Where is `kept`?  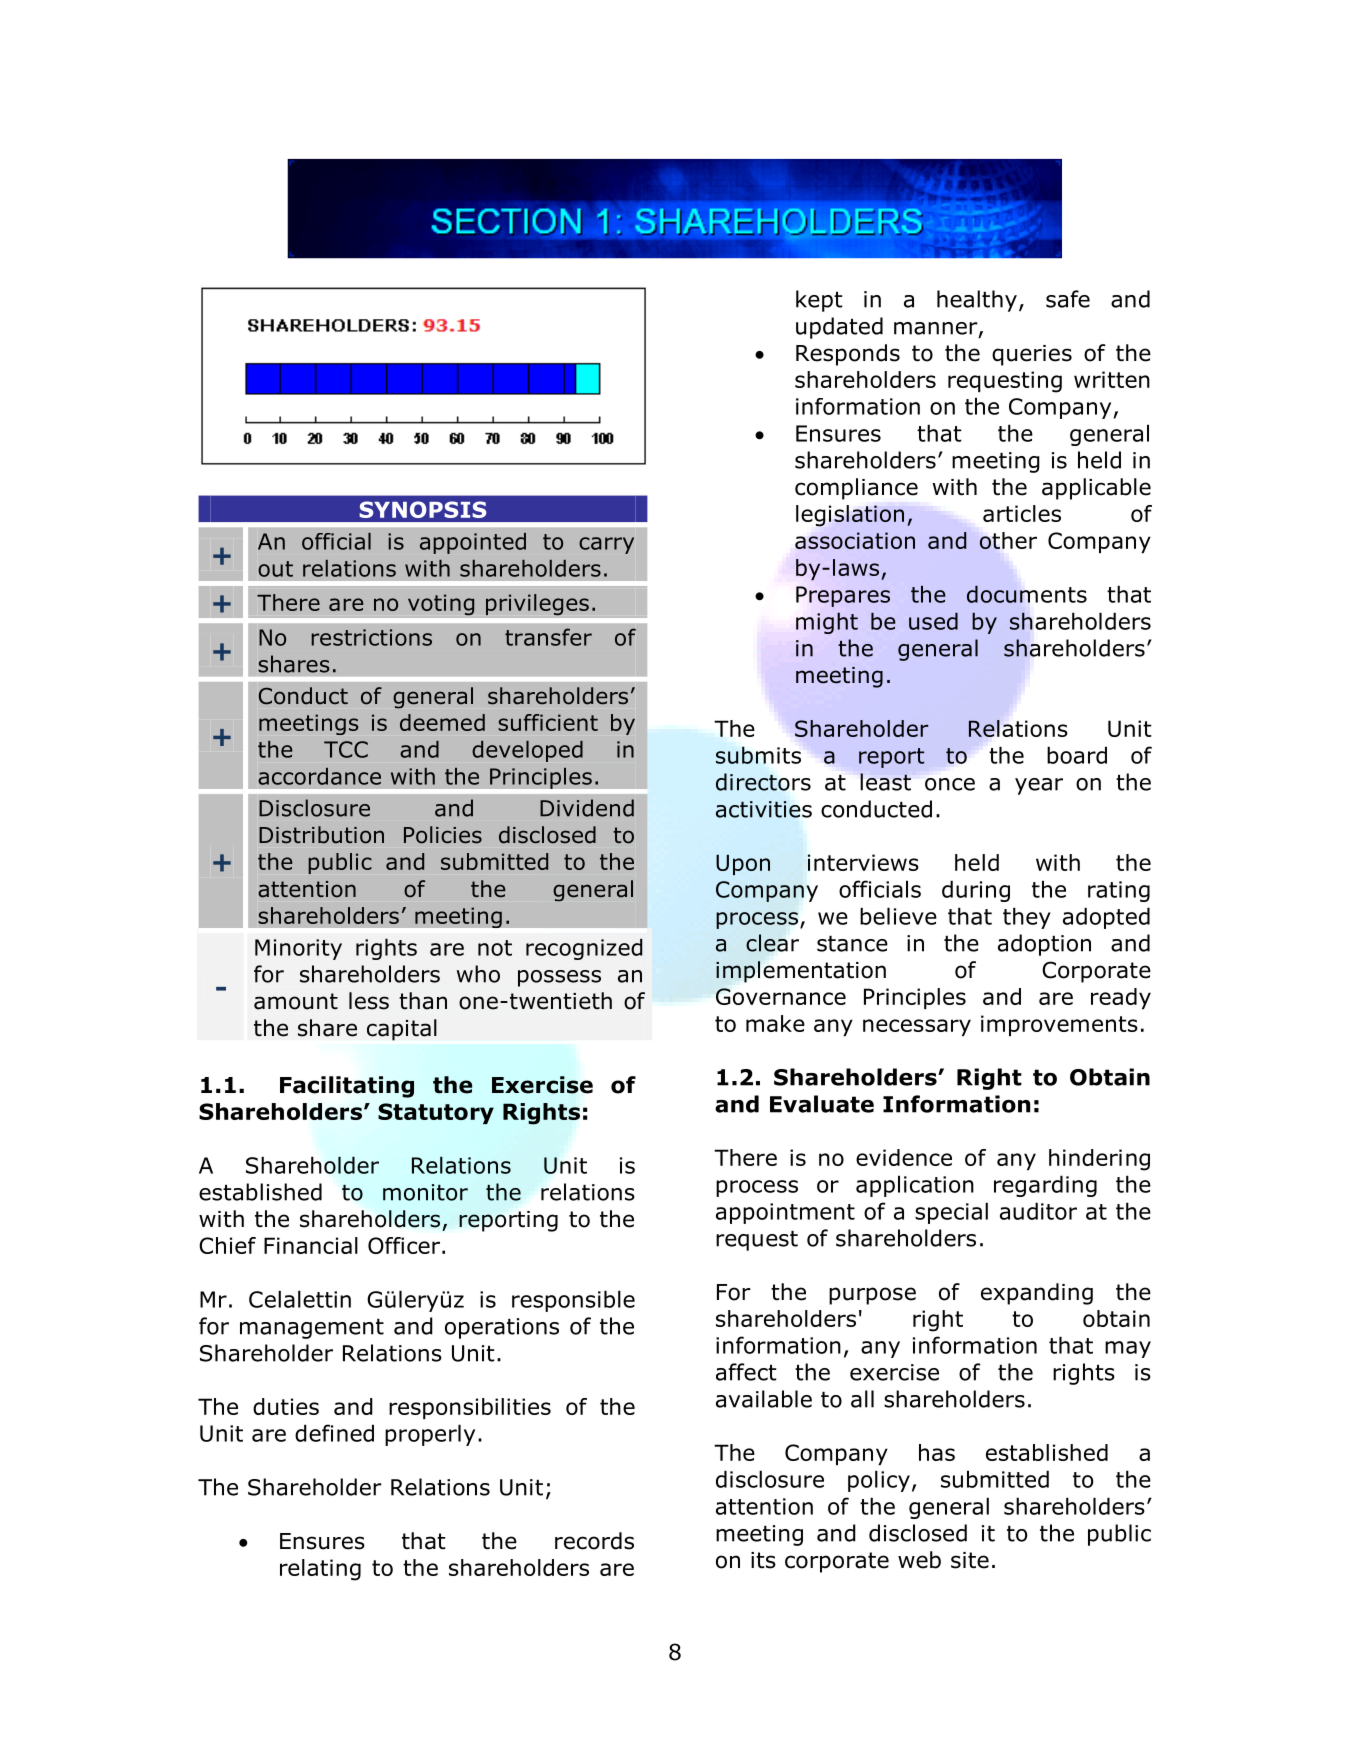 kept is located at coordinates (819, 301).
